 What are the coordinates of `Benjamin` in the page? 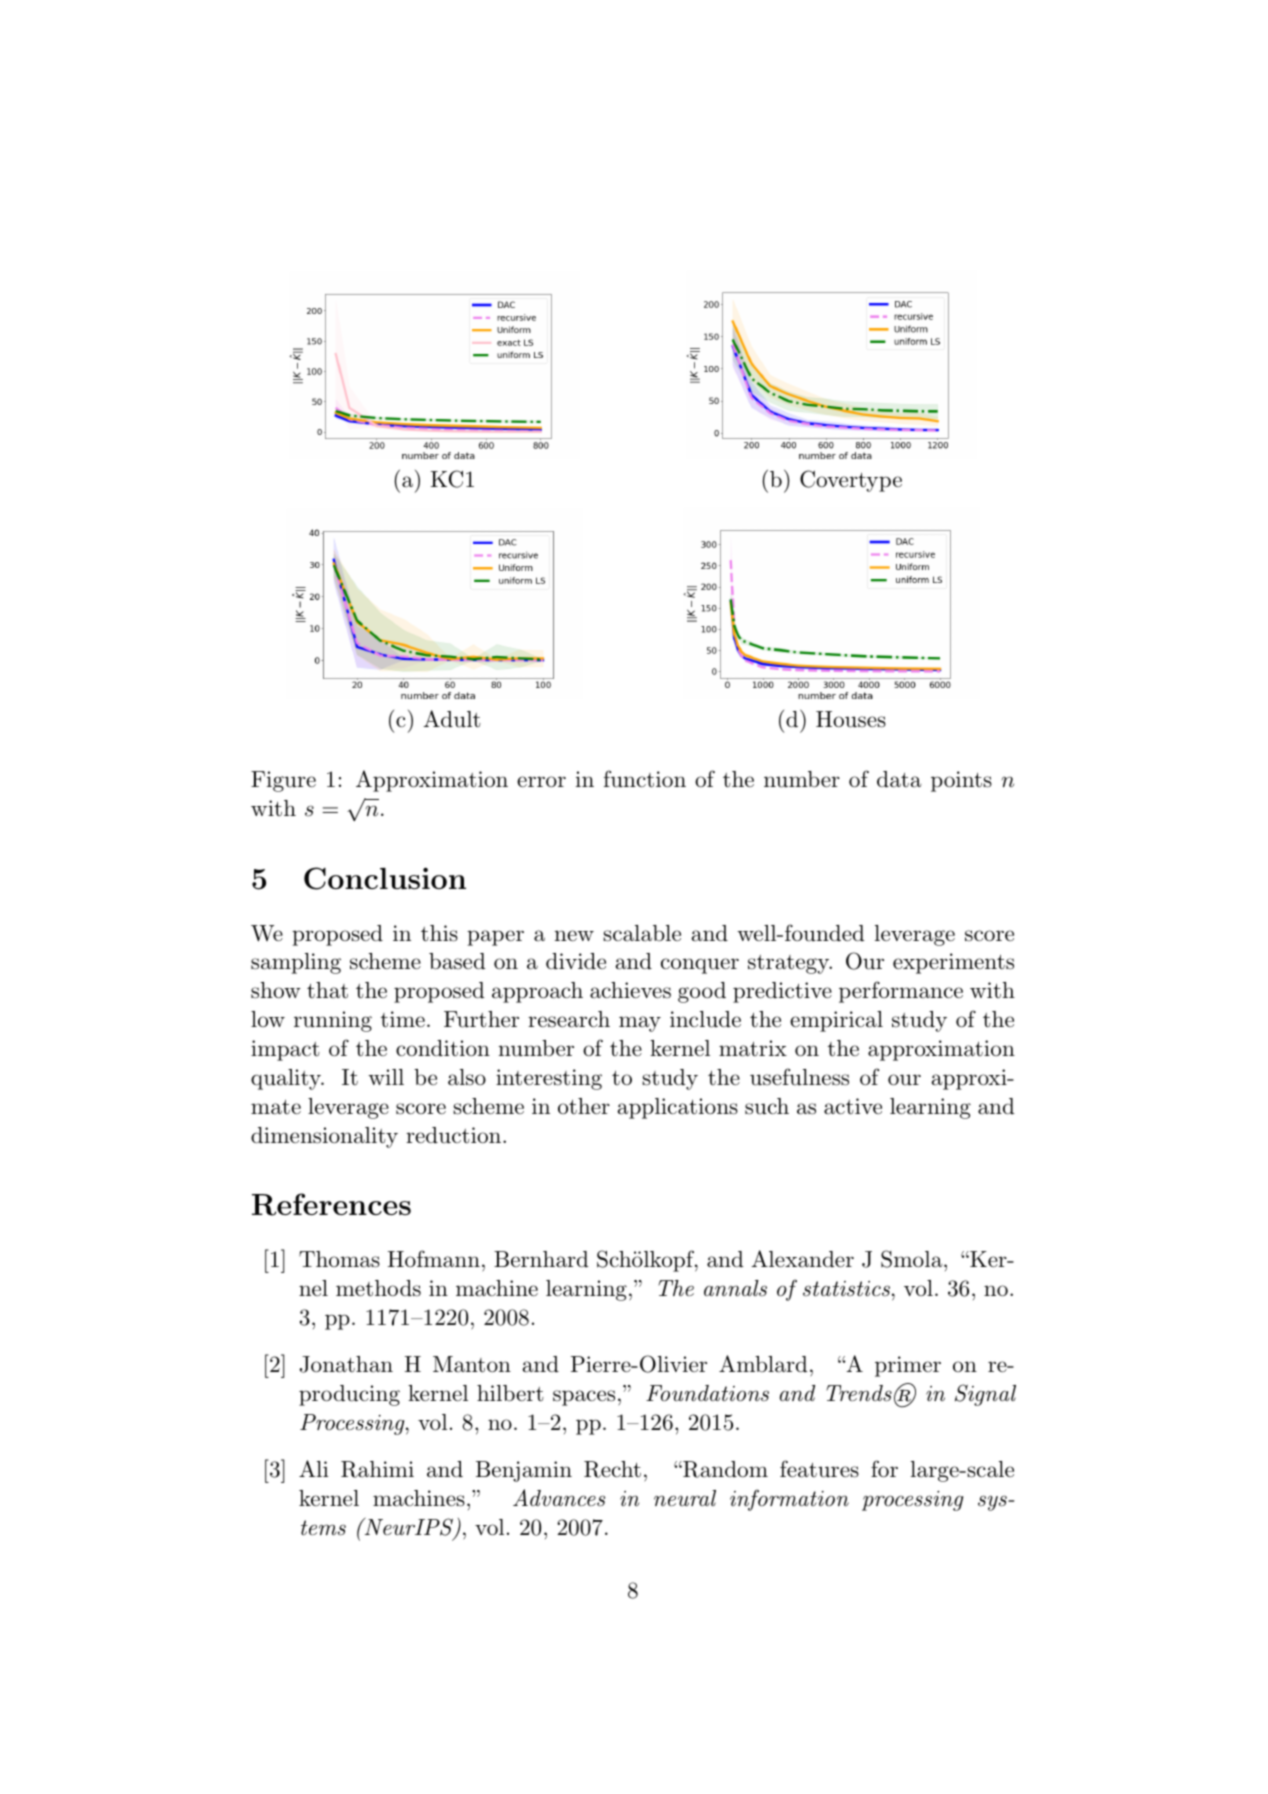 It's located at (524, 1471).
